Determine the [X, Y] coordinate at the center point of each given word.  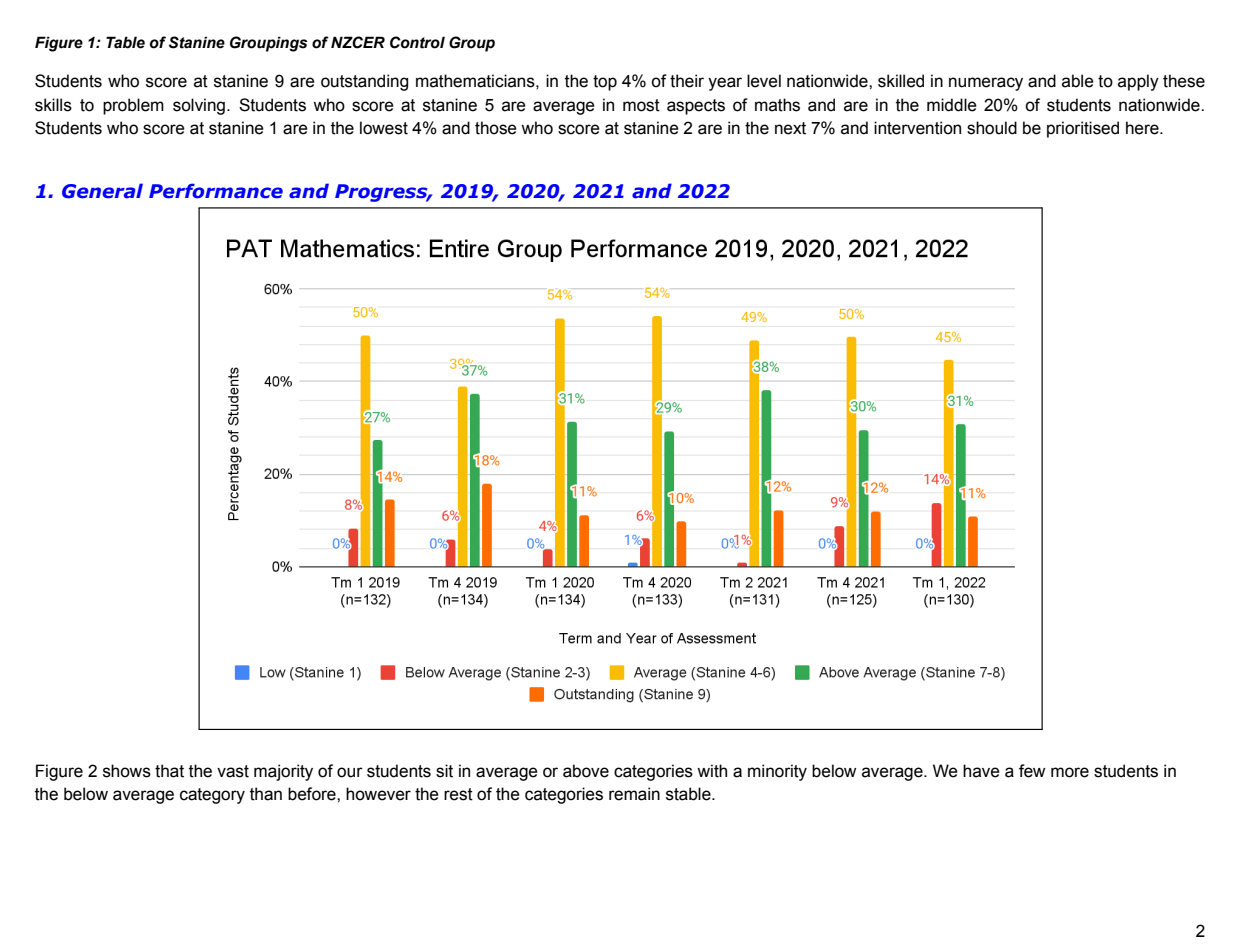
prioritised [1083, 129]
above [586, 771]
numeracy [986, 84]
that [169, 771]
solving [199, 106]
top [605, 83]
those [496, 128]
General [102, 191]
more [1070, 772]
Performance [216, 191]
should [992, 128]
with [712, 771]
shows [127, 771]
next [790, 128]
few [1032, 771]
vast [233, 771]
